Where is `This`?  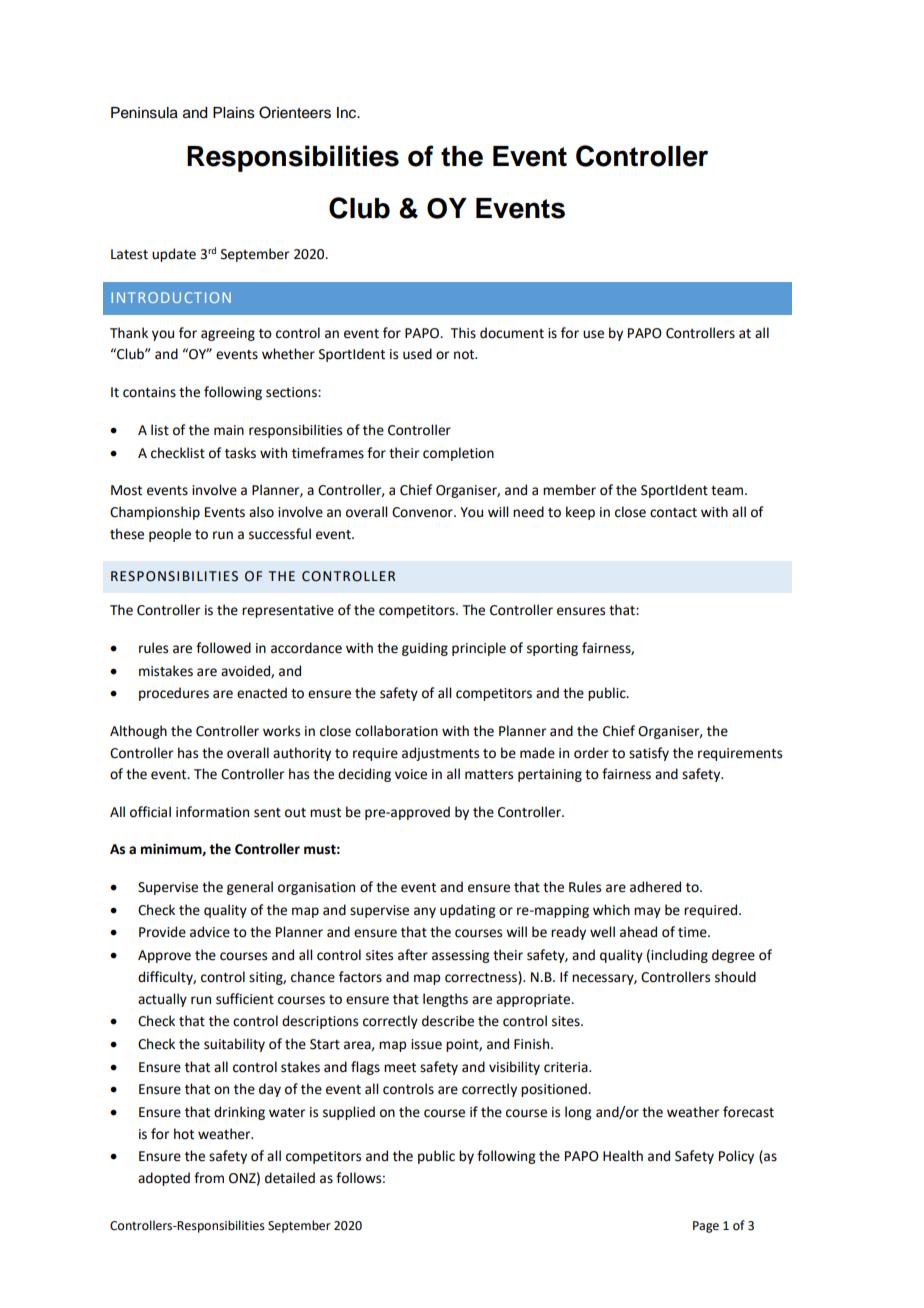
This is located at coordinates (463, 333).
